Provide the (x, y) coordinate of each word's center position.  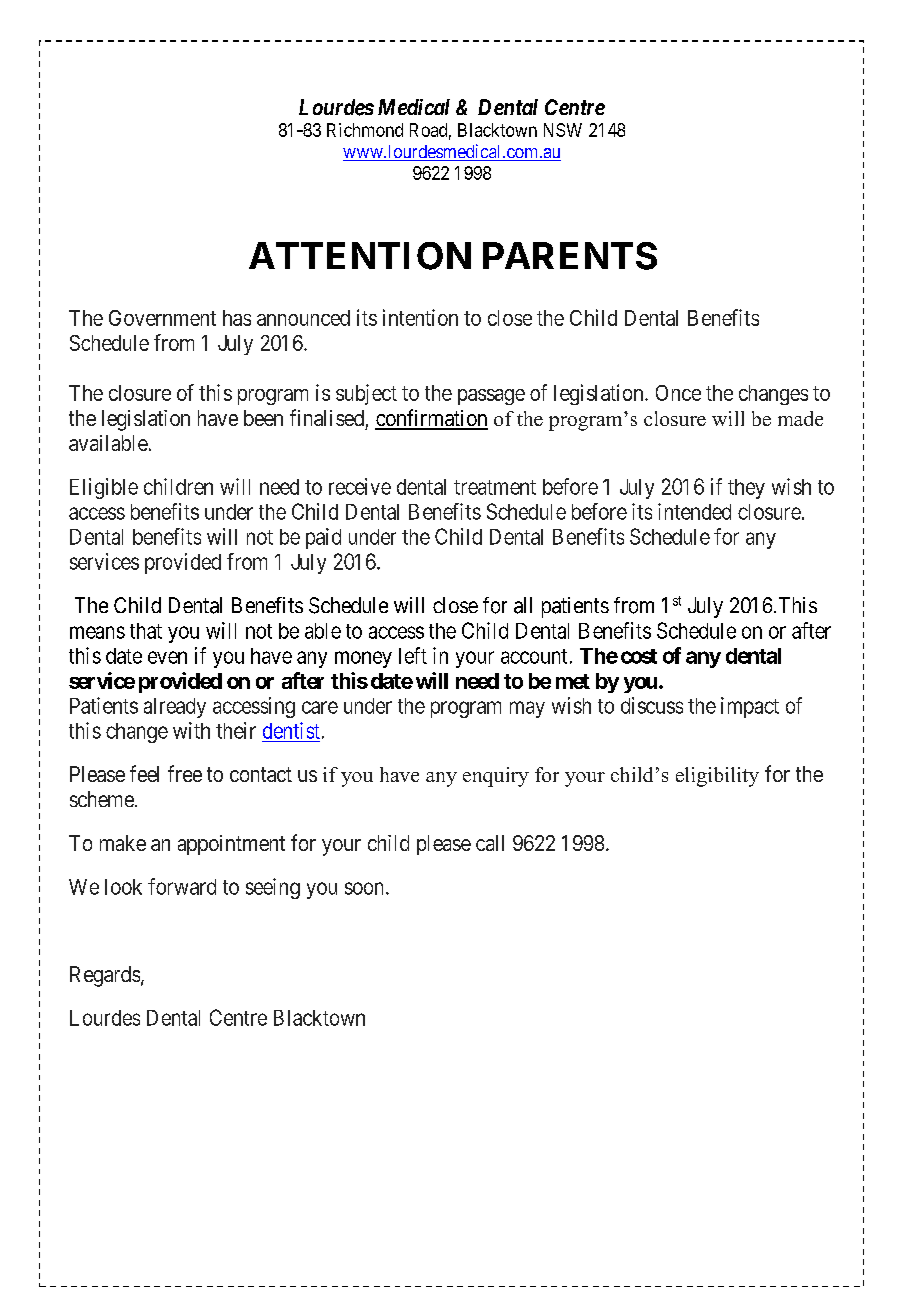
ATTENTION (360, 256)
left (413, 655)
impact (750, 707)
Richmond (365, 130)
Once (678, 393)
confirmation (431, 419)
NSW (563, 130)
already (175, 708)
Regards (105, 976)
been (263, 418)
